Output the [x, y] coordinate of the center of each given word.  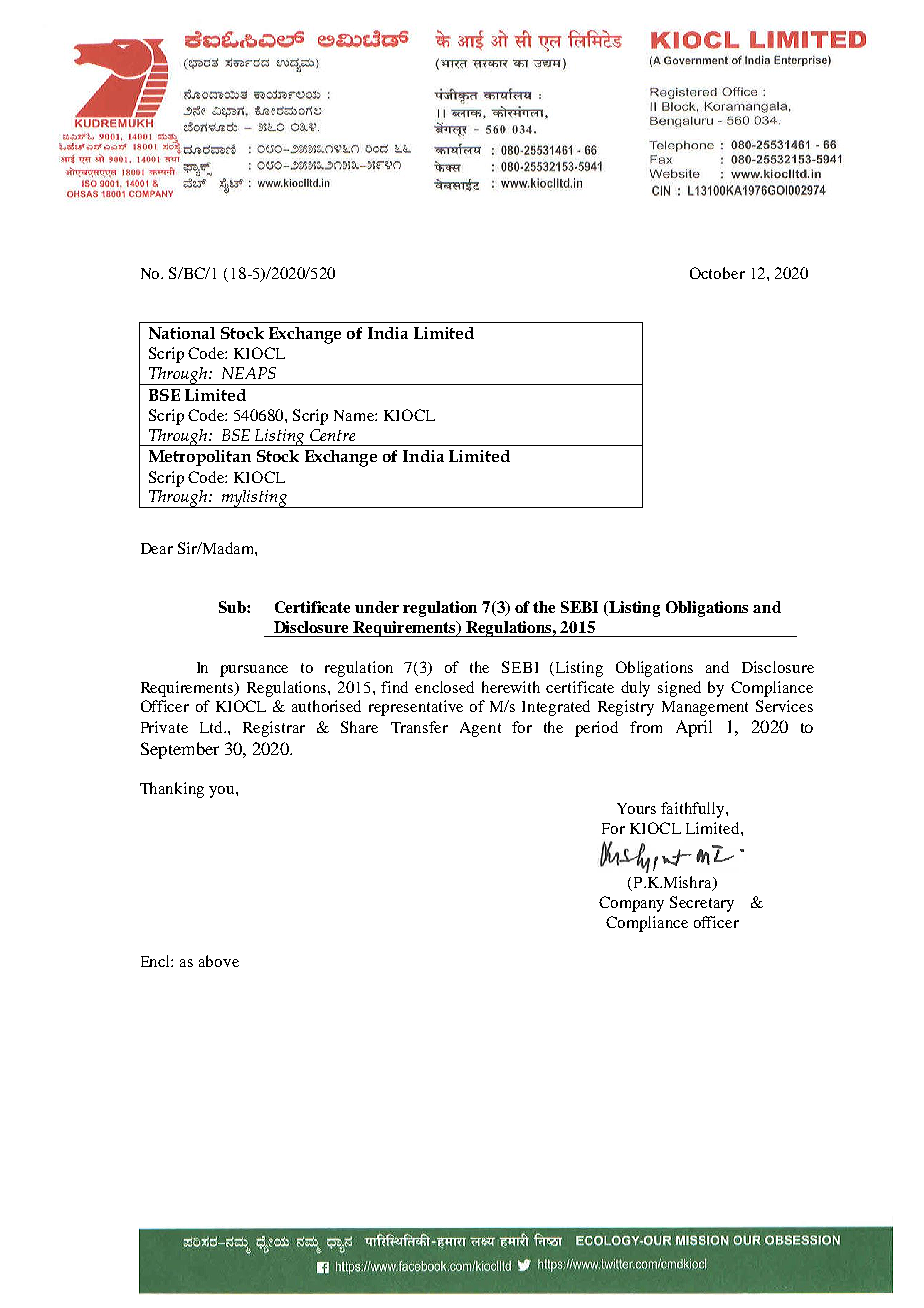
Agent [480, 729]
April [694, 728]
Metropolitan [200, 458]
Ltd [212, 727]
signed [679, 689]
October [717, 273]
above [219, 961]
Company [631, 904]
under [377, 607]
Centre [332, 435]
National [182, 333]
